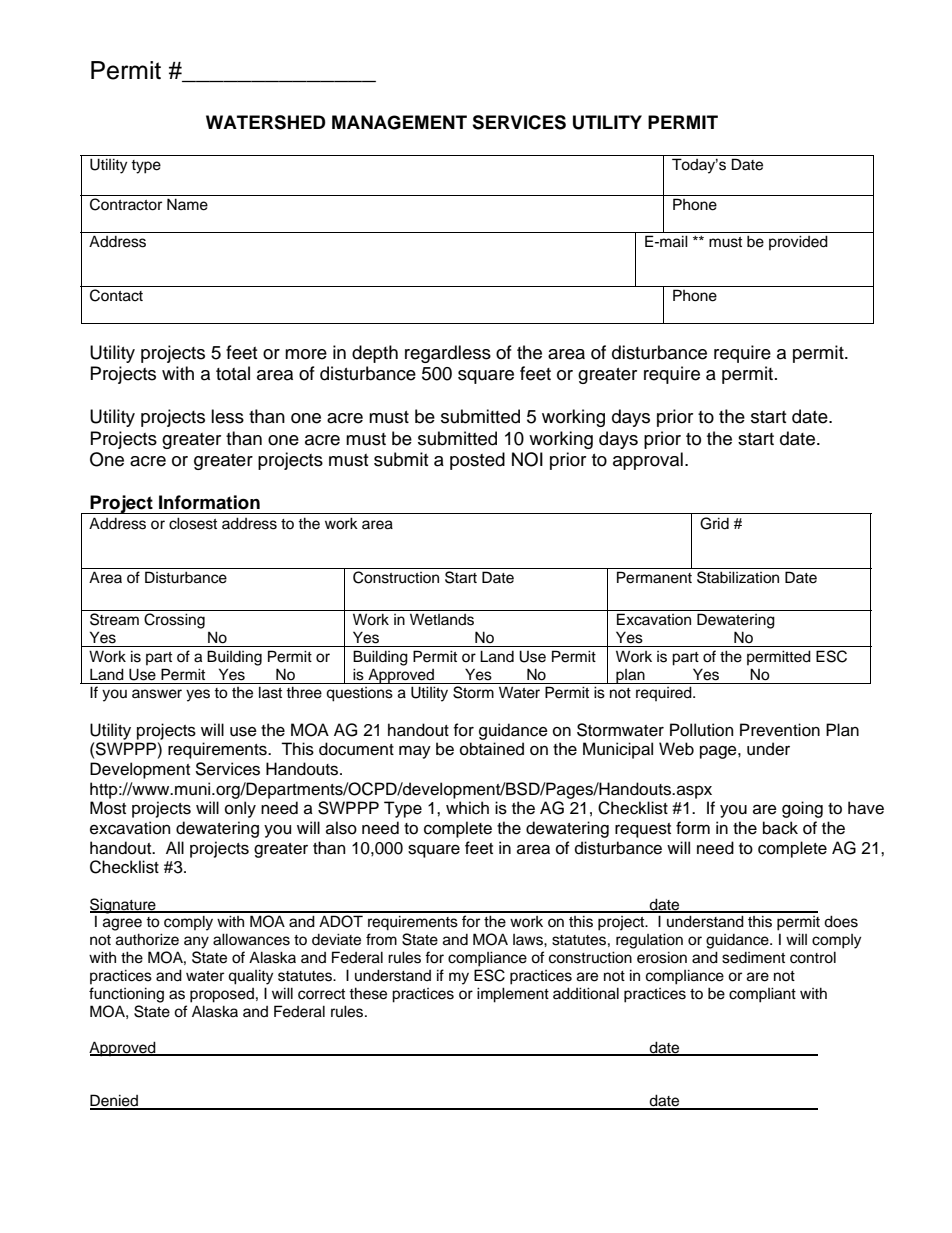  Describe the element at coordinates (798, 242) in the image. I see `provided` at that location.
